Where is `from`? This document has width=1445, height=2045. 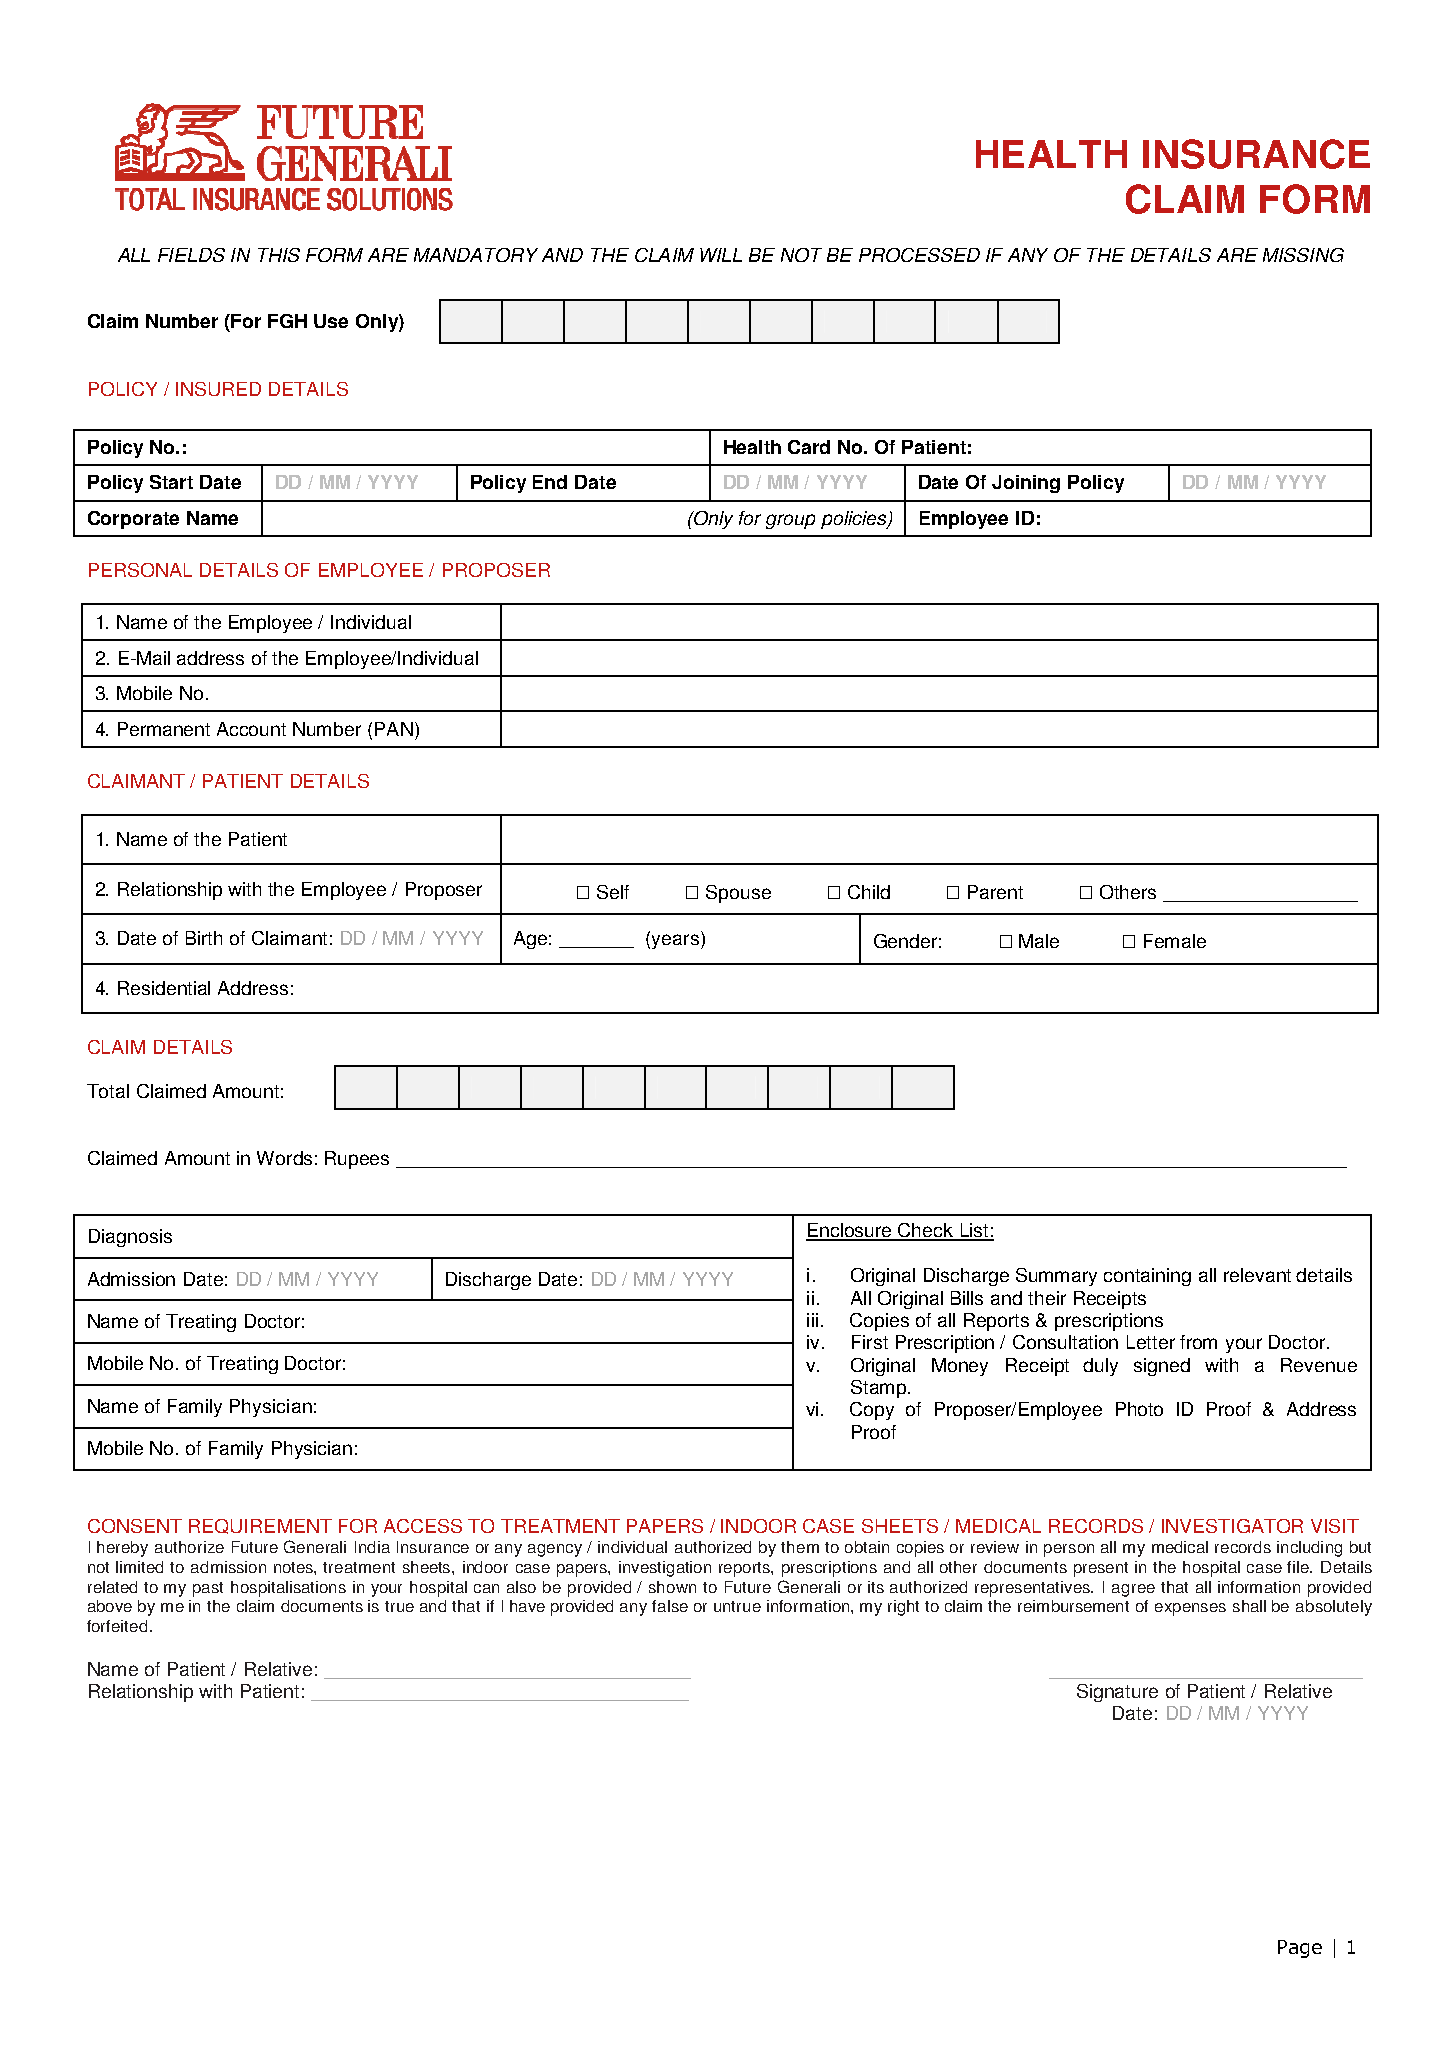
from is located at coordinates (1198, 1342).
